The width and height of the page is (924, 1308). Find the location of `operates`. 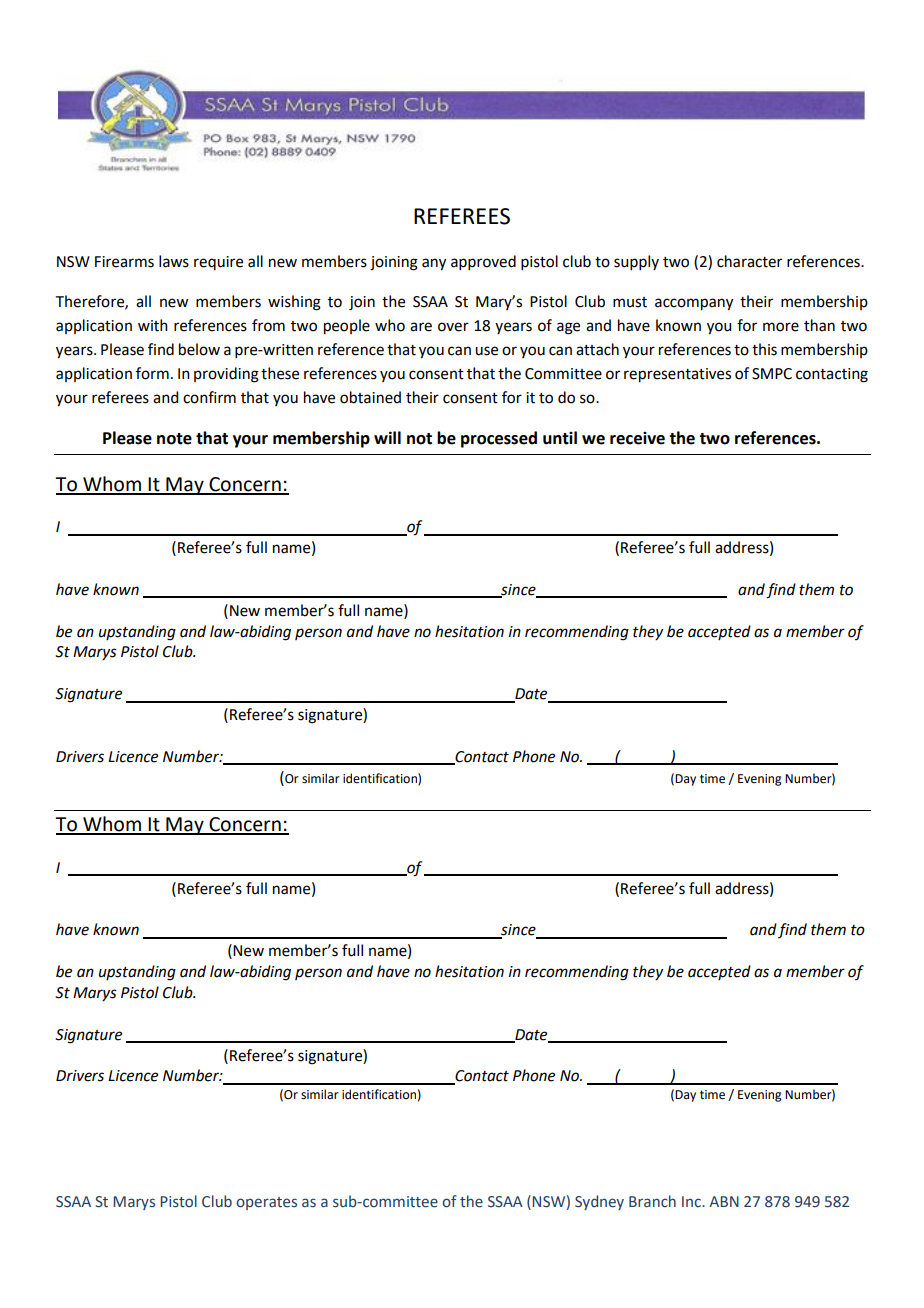

operates is located at coordinates (266, 1203).
